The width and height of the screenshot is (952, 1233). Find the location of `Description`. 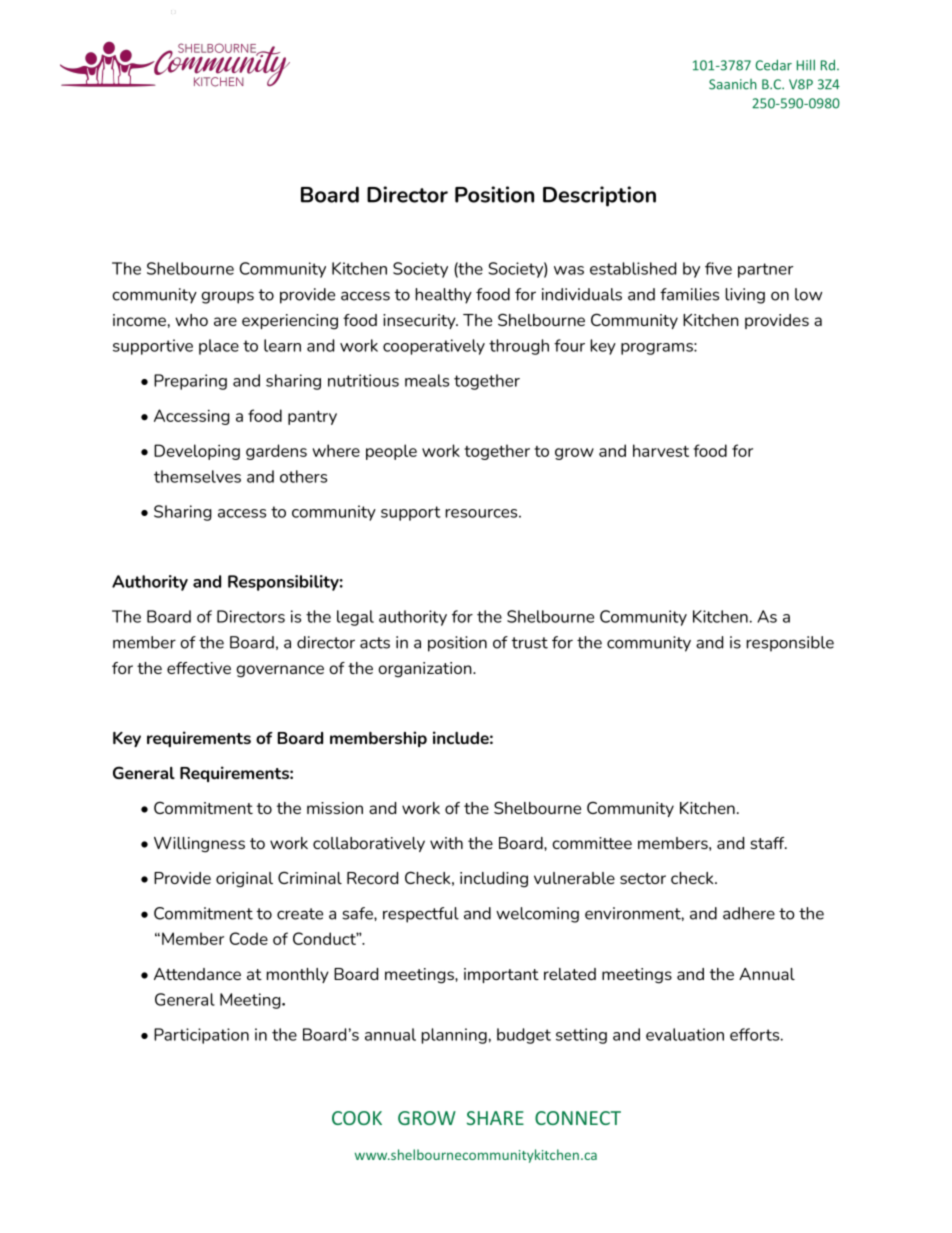

Description is located at coordinates (599, 196).
